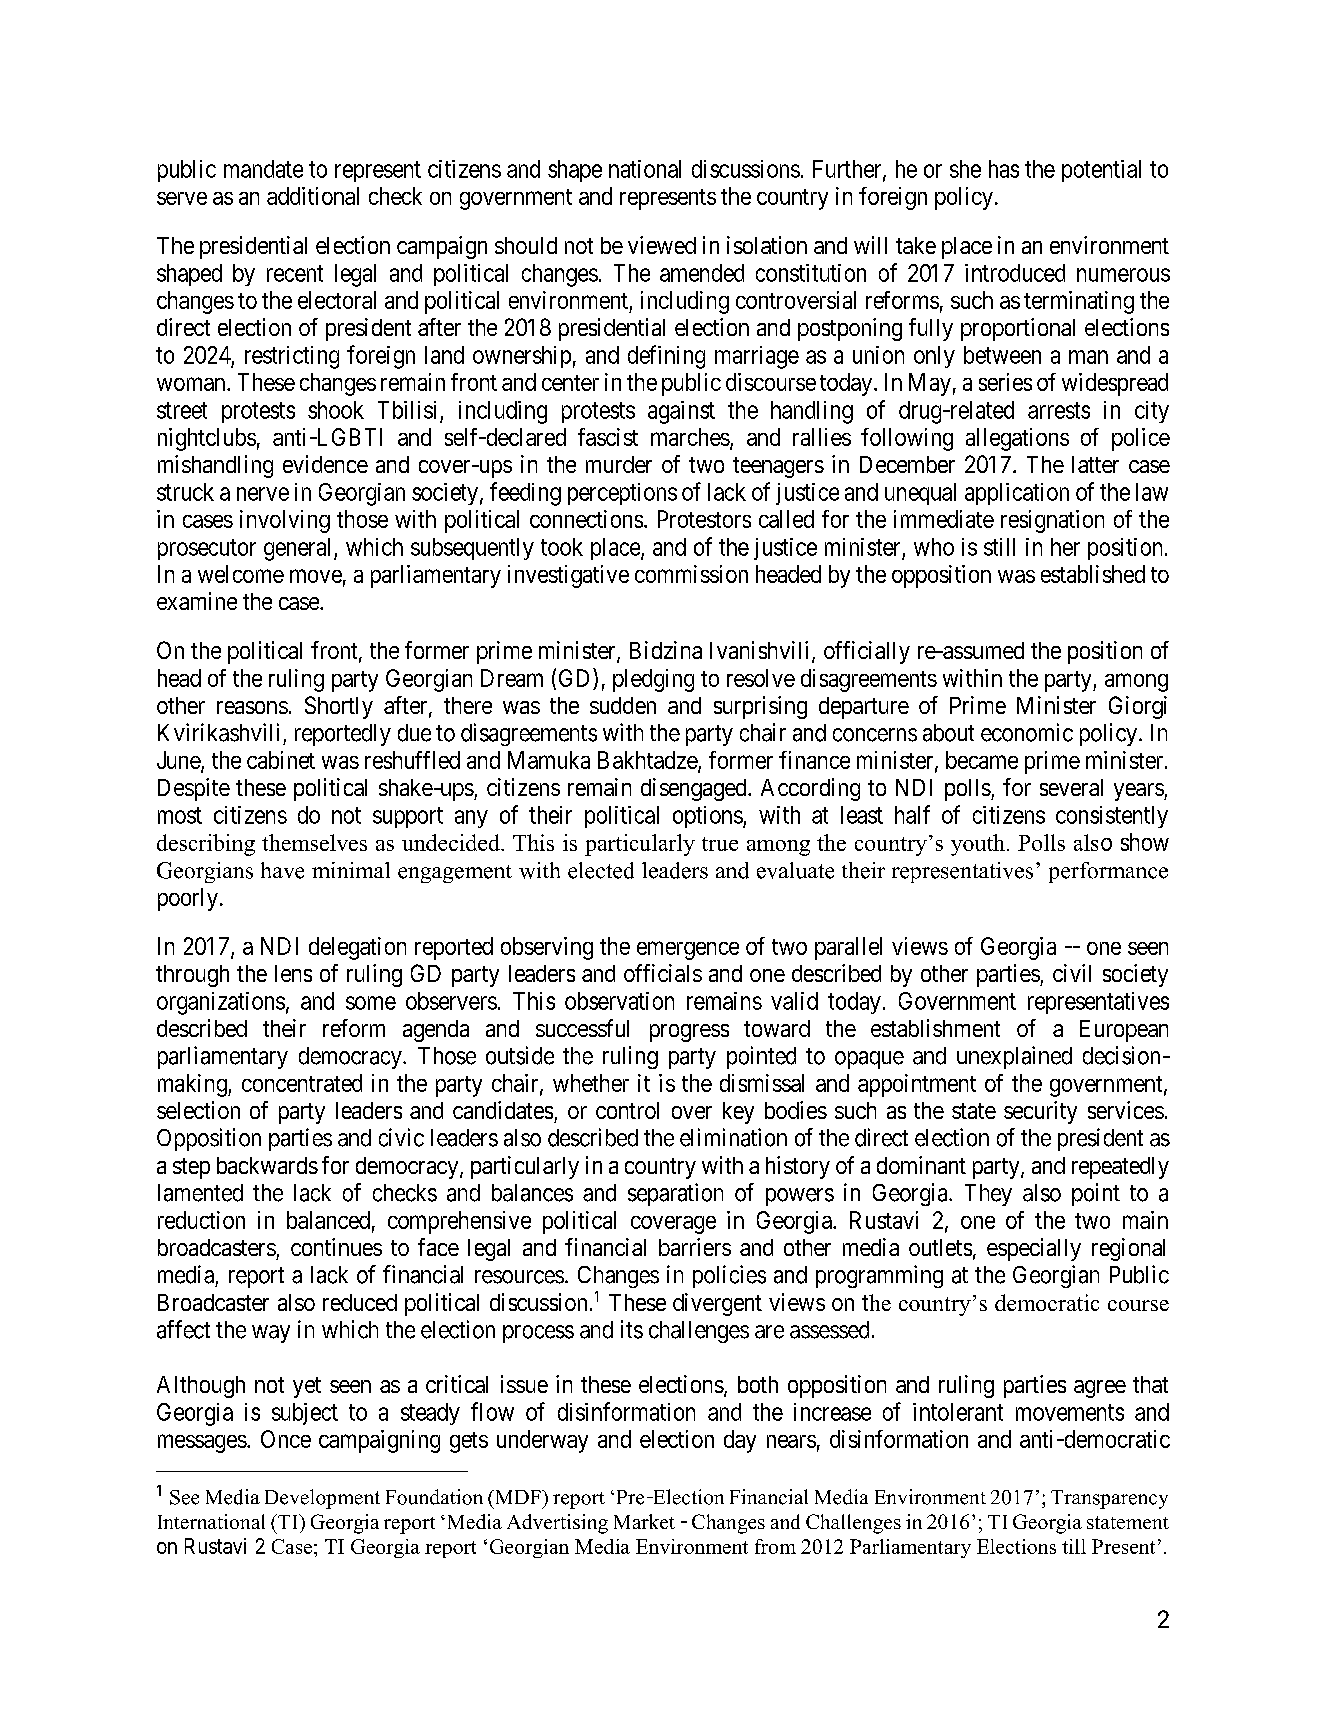 Image resolution: width=1325 pixels, height=1715 pixels. What do you see at coordinates (689, 1033) in the document?
I see `progress` at bounding box center [689, 1033].
